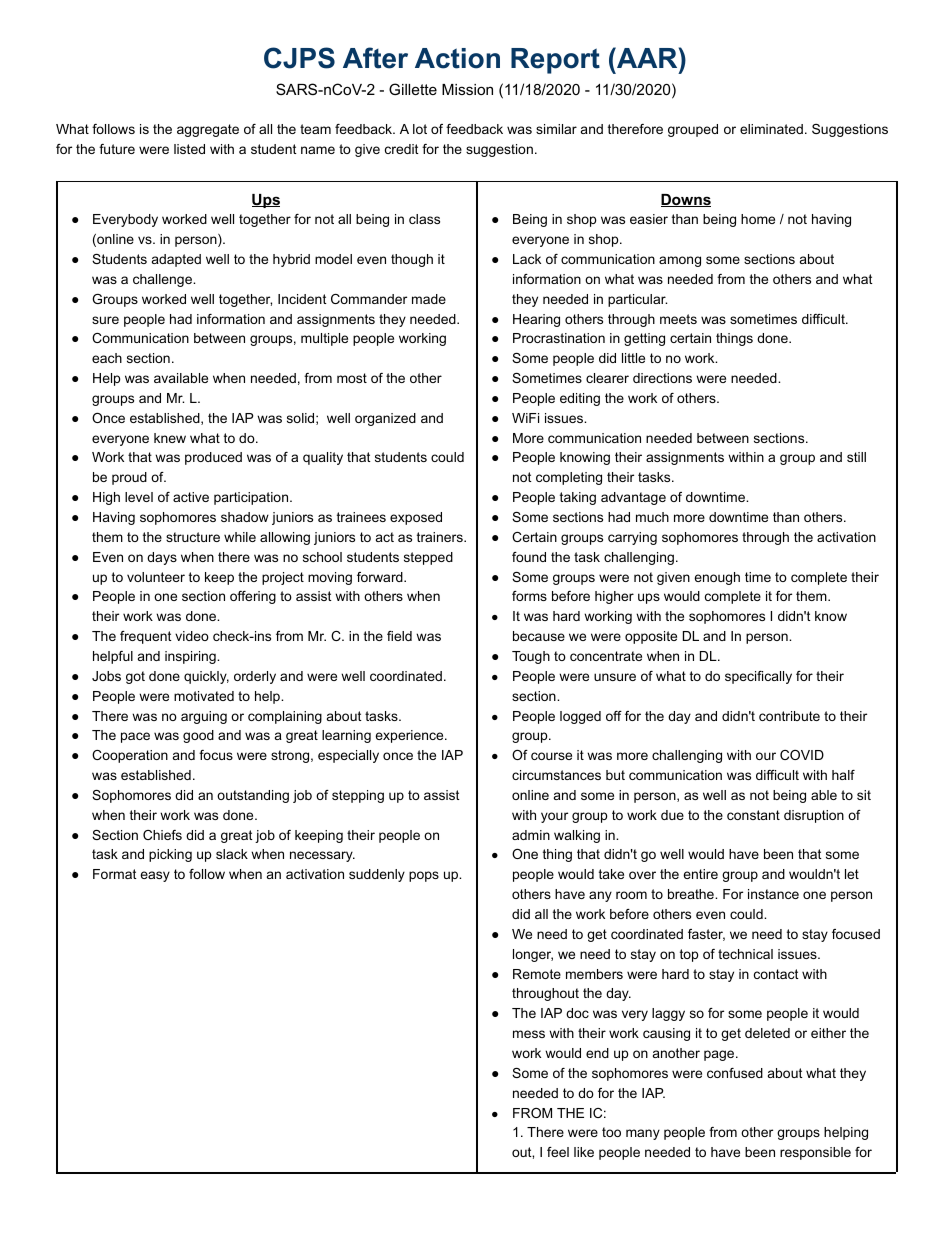 The height and width of the screenshot is (1233, 952). What do you see at coordinates (208, 130) in the screenshot?
I see `aggregate` at bounding box center [208, 130].
